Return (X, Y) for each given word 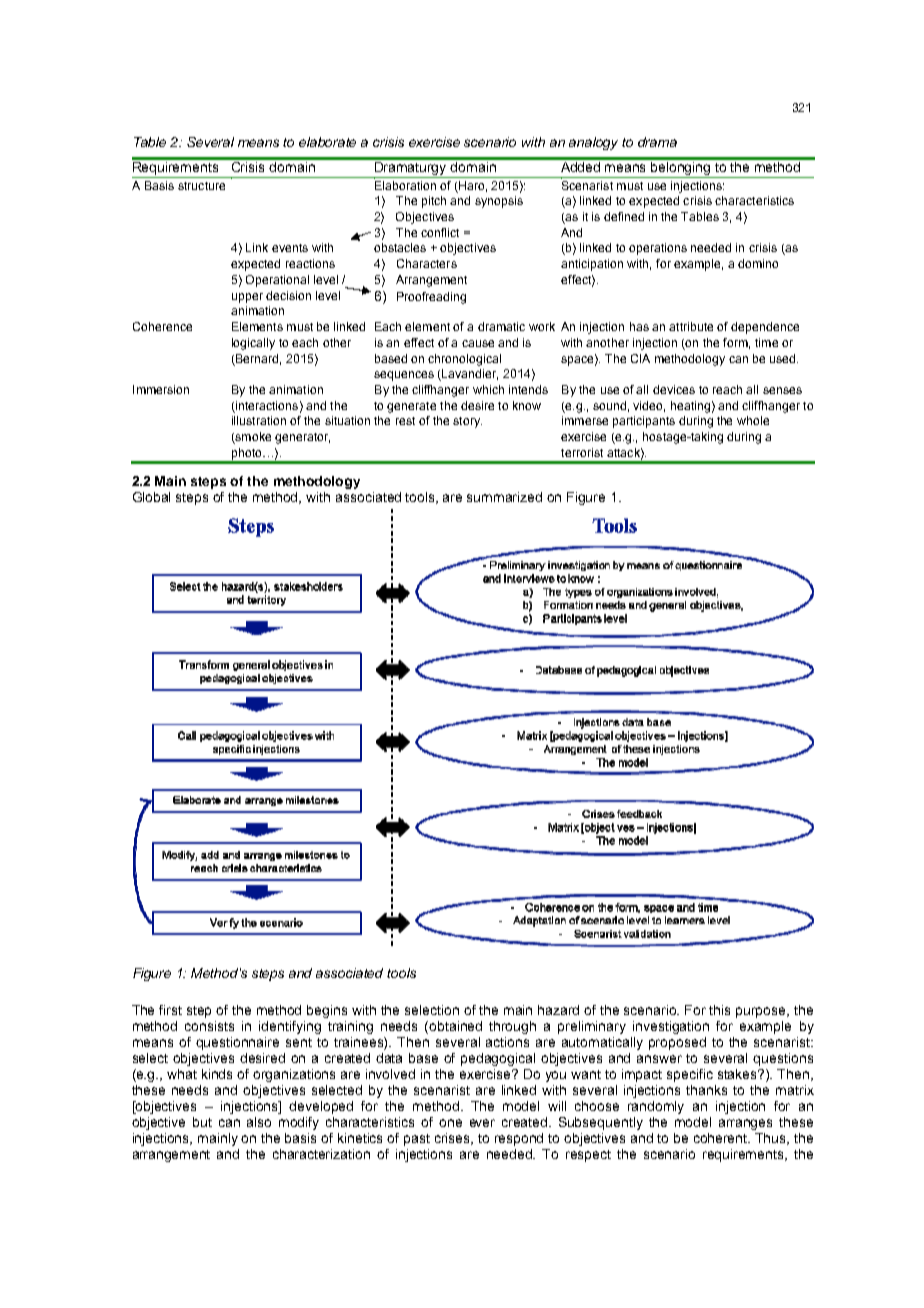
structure (201, 186)
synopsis (499, 202)
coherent (722, 1138)
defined (624, 216)
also (259, 1122)
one (450, 1123)
